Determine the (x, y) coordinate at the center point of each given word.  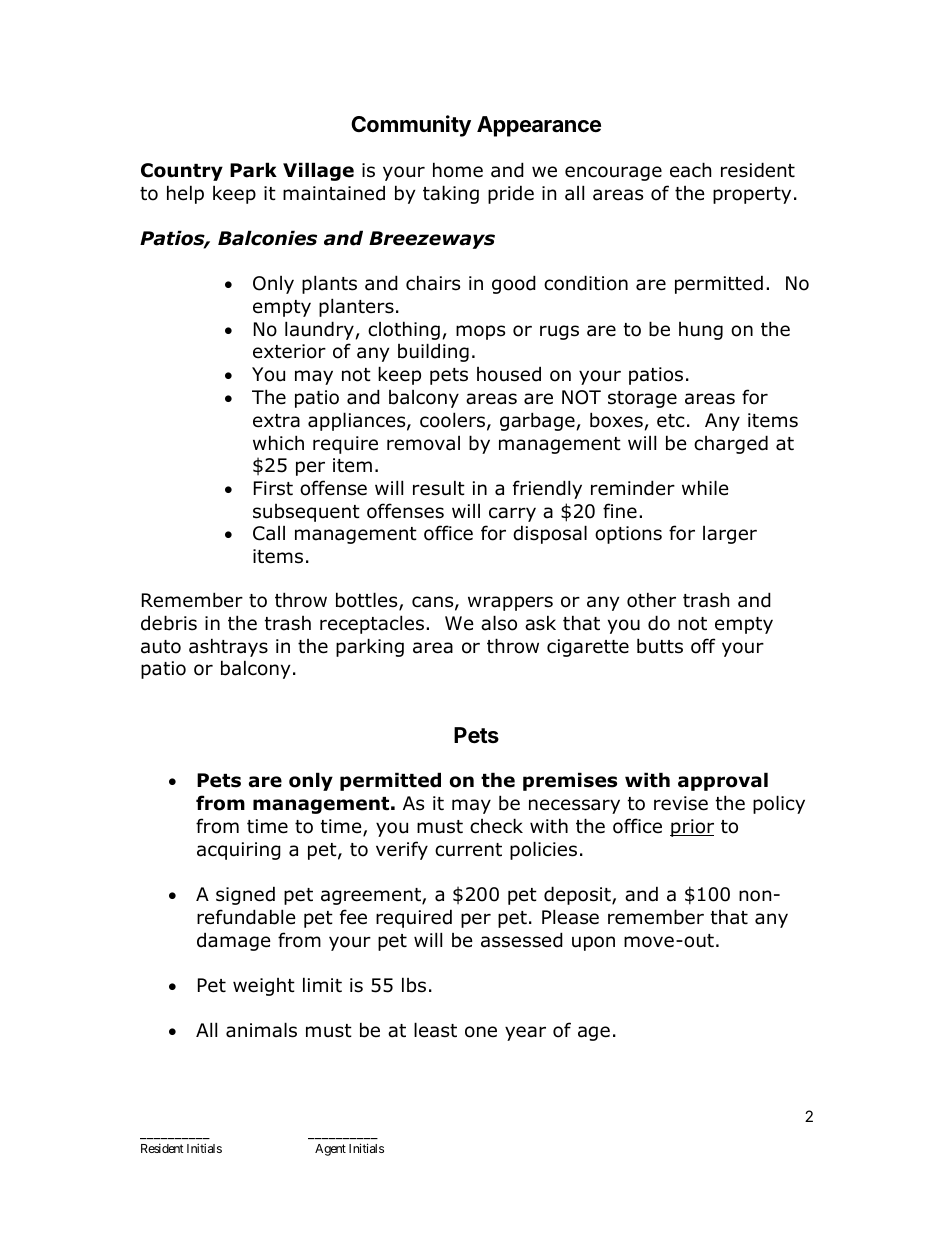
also (499, 623)
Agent (330, 1150)
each (690, 170)
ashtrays (228, 647)
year (525, 1033)
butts (660, 646)
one (481, 1032)
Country (182, 172)
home (458, 170)
